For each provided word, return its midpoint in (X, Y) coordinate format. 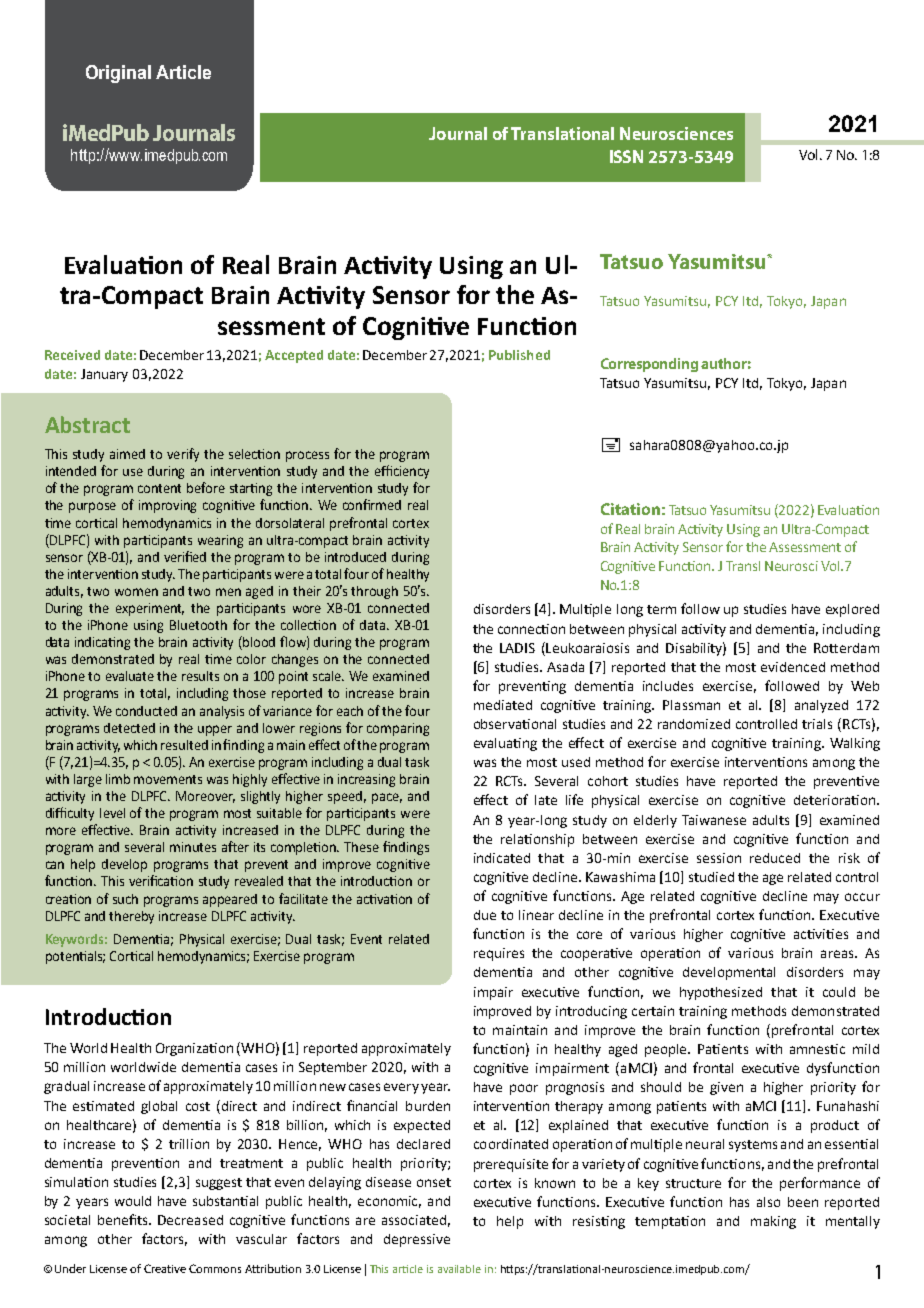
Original (118, 74)
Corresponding (649, 365)
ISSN (626, 156)
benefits (124, 1219)
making (773, 1222)
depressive (417, 1240)
